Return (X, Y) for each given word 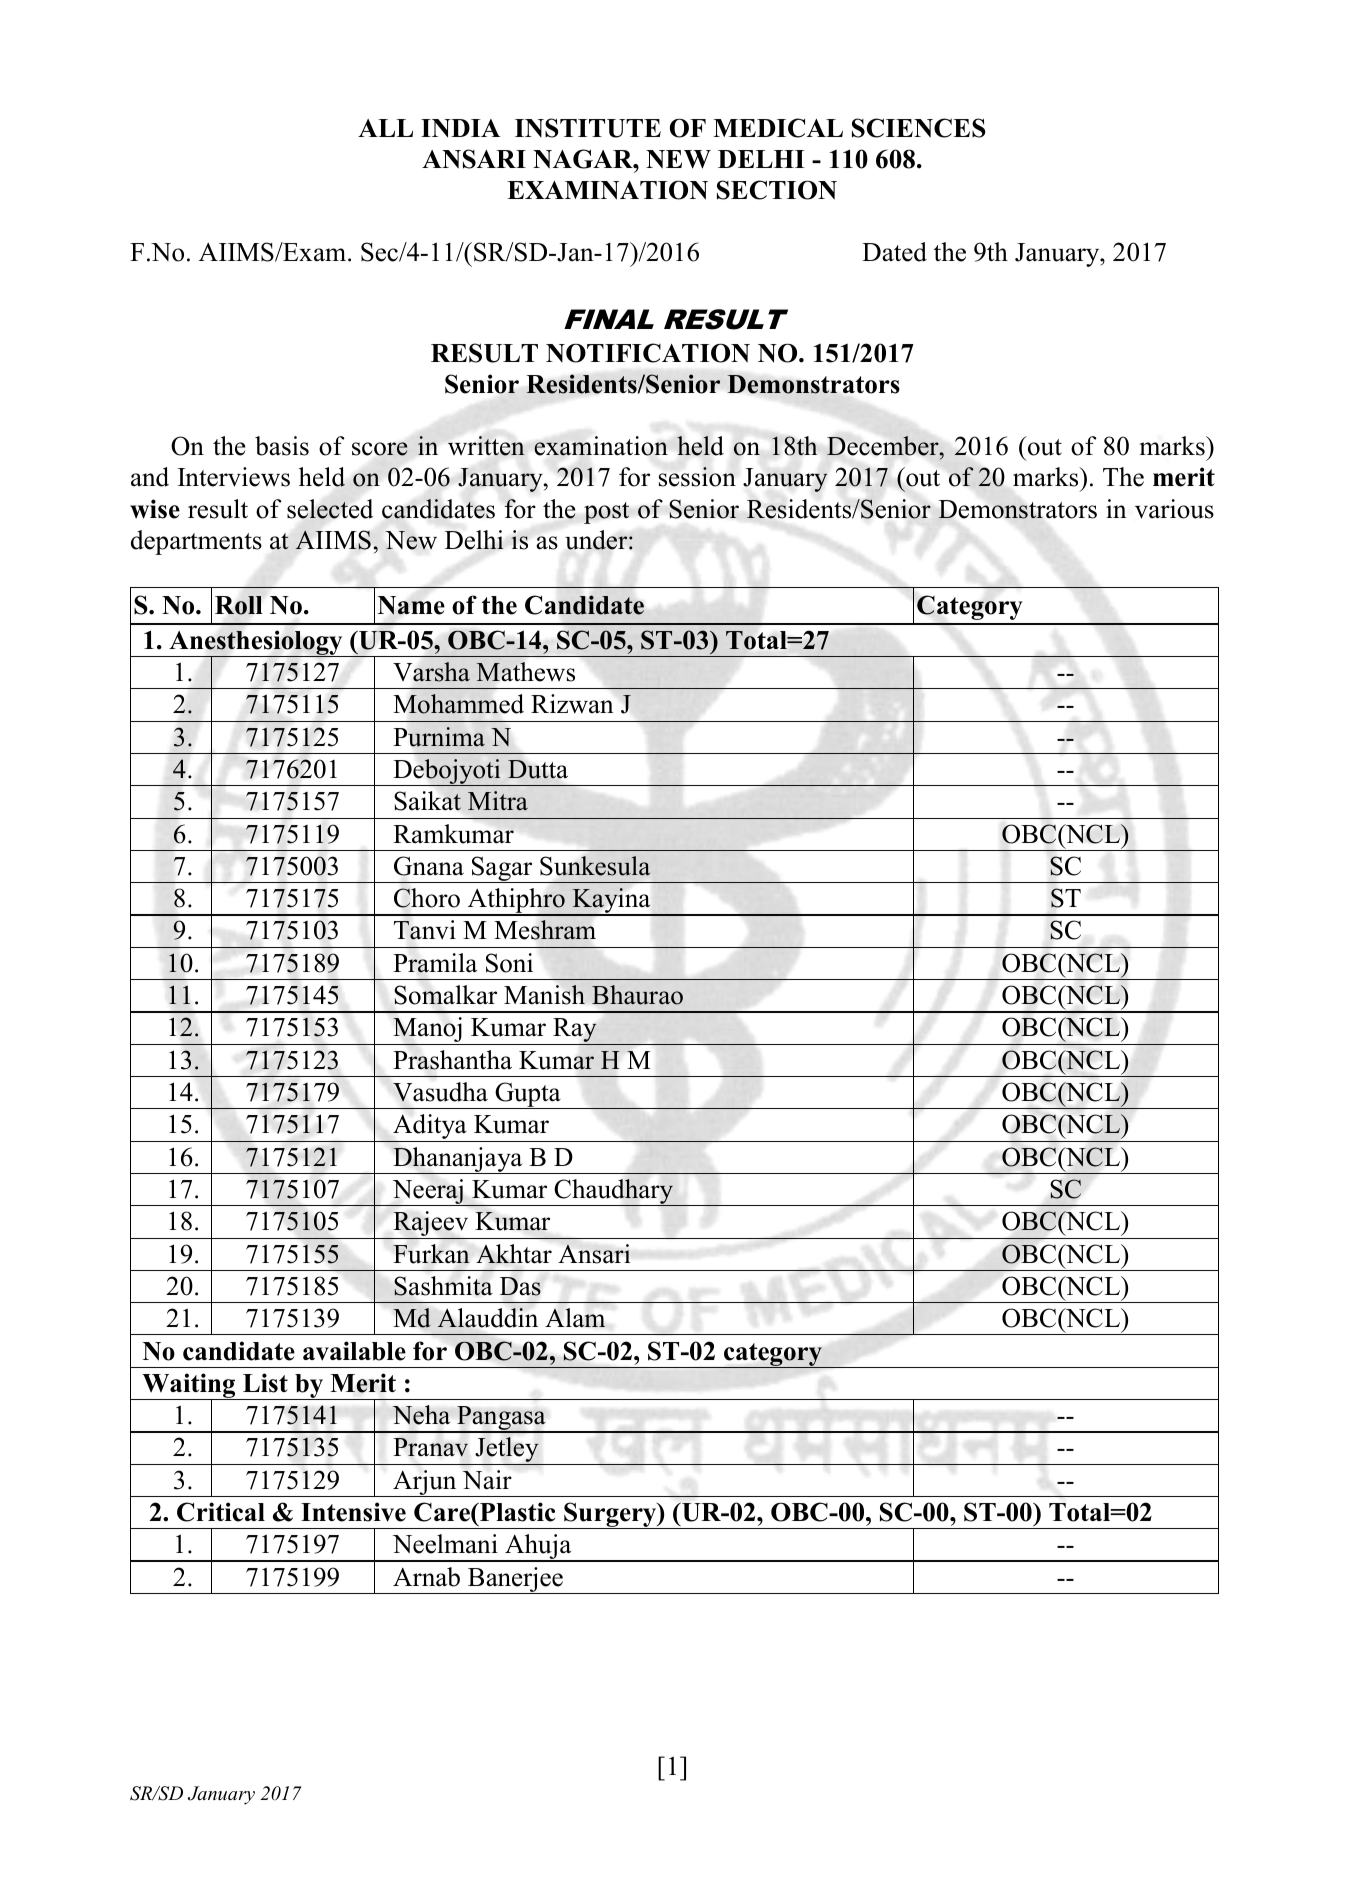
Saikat (427, 801)
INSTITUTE (588, 128)
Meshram (545, 930)
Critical (221, 1512)
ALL (385, 128)
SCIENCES (919, 128)
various (1174, 509)
